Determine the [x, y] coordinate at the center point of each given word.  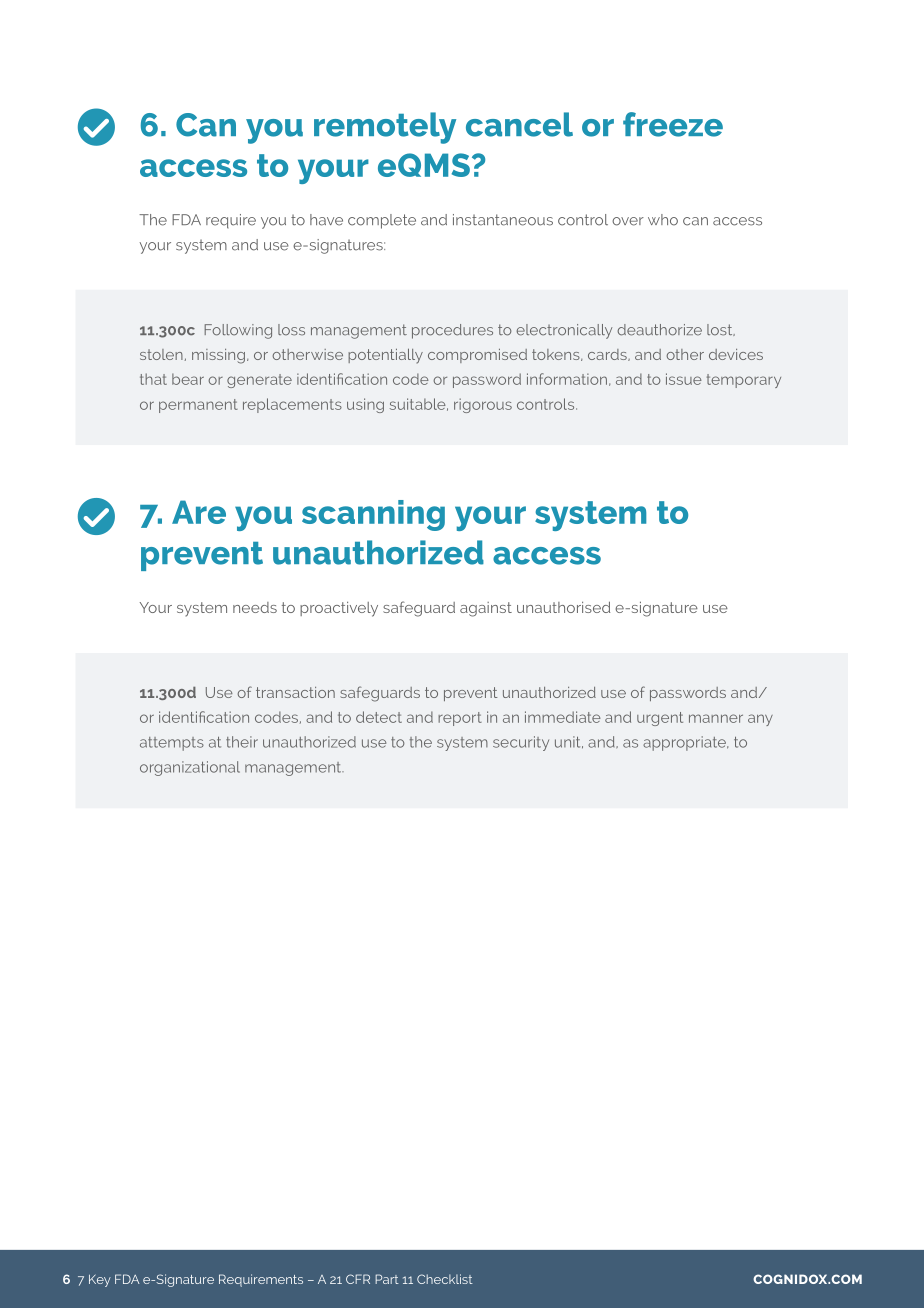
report [460, 719]
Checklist [445, 1279]
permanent [198, 406]
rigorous [483, 405]
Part [387, 1279]
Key [100, 1280]
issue [684, 379]
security [521, 743]
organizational [190, 768]
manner [716, 718]
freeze [673, 124]
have [326, 220]
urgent [660, 719]
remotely [385, 128]
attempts [172, 744]
